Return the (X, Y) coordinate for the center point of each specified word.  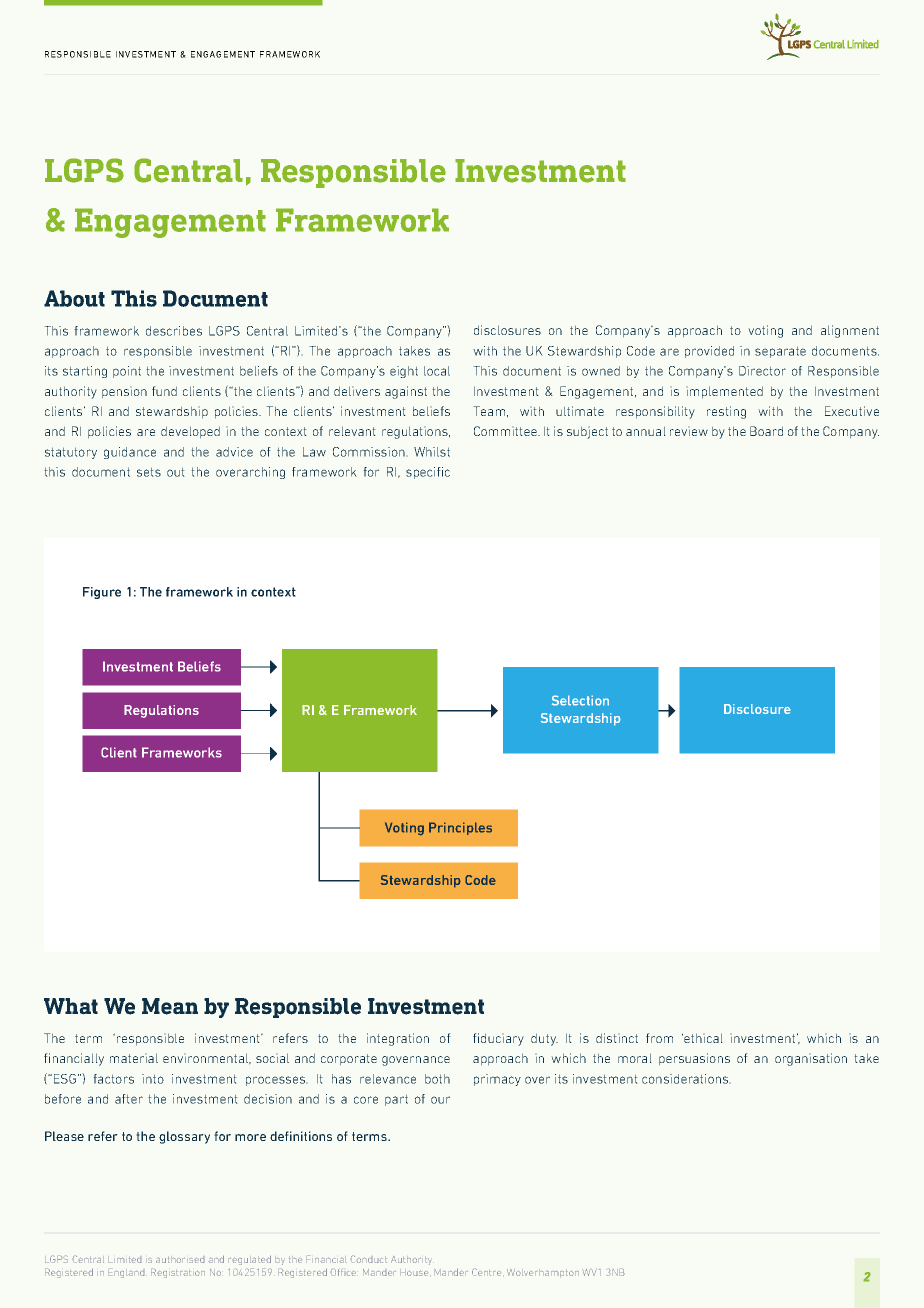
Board (766, 431)
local (437, 371)
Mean (170, 1006)
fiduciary (498, 1039)
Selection (580, 700)
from (659, 1038)
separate (780, 352)
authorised (180, 1260)
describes (174, 331)
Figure (102, 593)
